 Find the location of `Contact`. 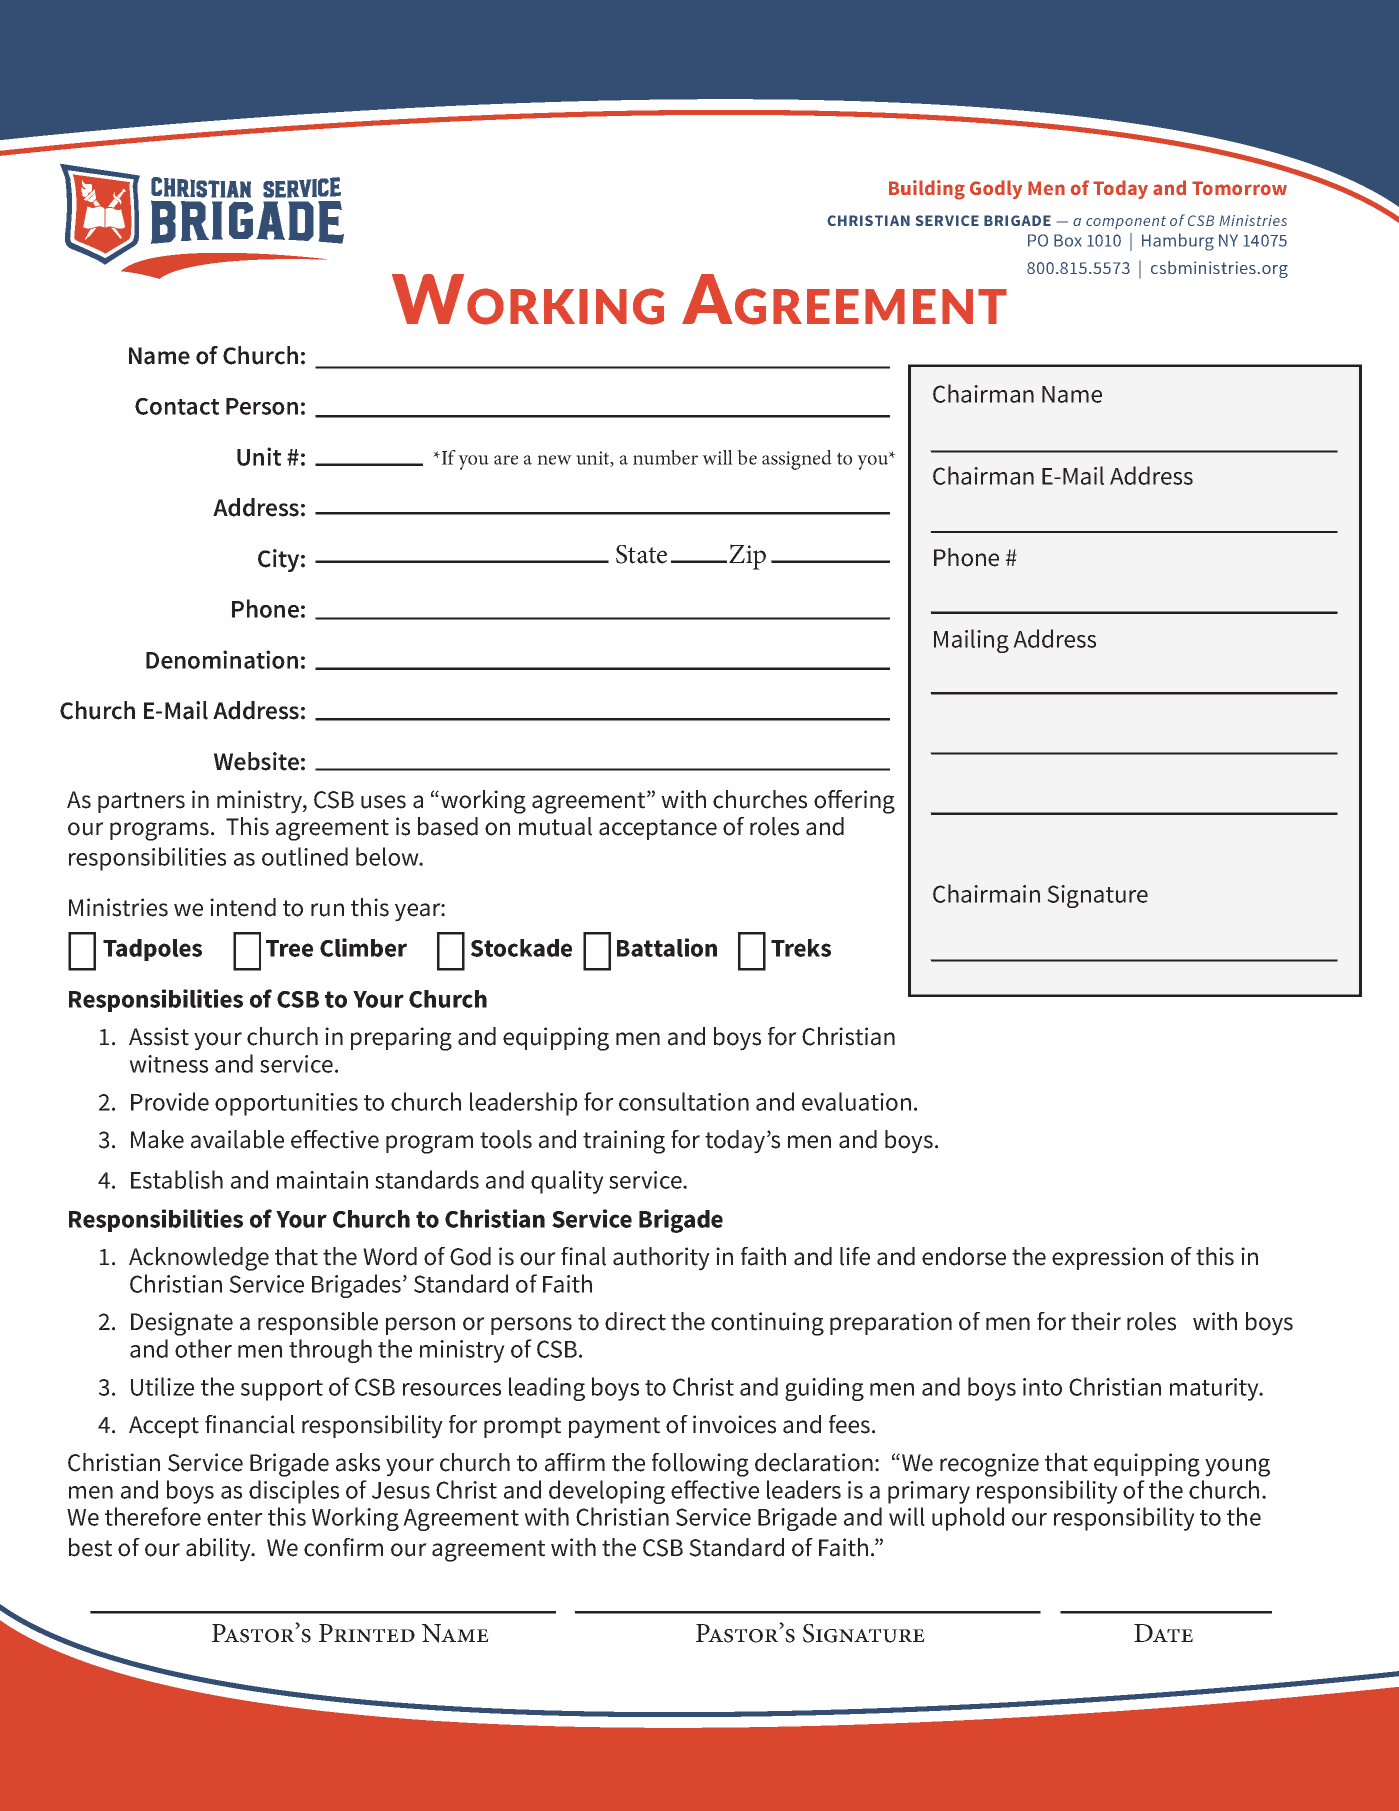

Contact is located at coordinates (177, 406).
